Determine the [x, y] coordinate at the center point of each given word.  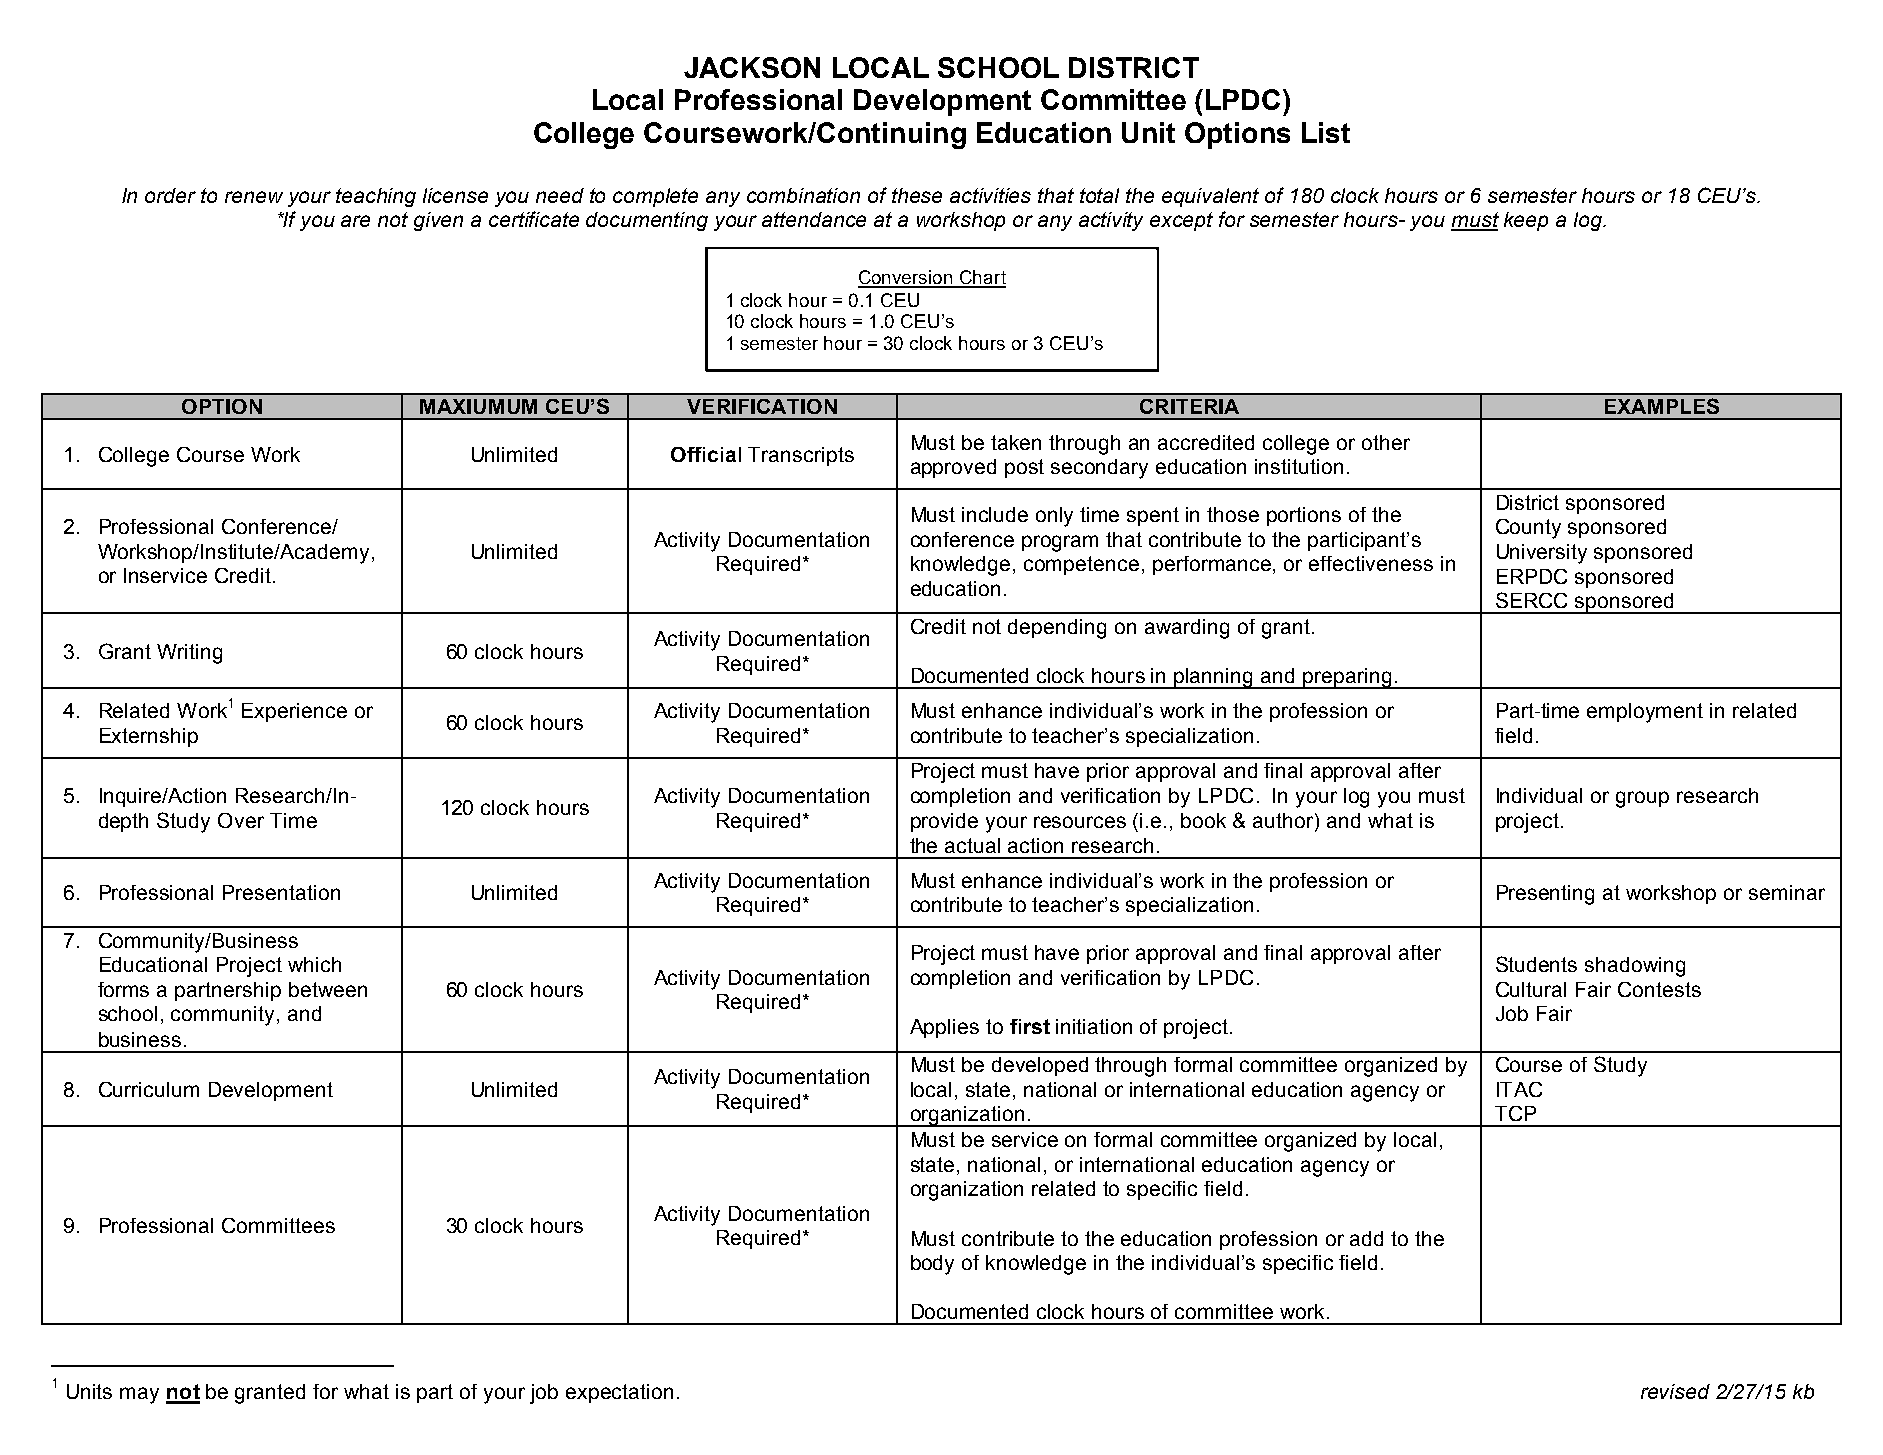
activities [990, 195]
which [314, 964]
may [139, 1395]
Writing [189, 654]
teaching [376, 197]
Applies [944, 1028]
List [1326, 132]
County [1528, 529]
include [995, 514]
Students [1536, 964]
